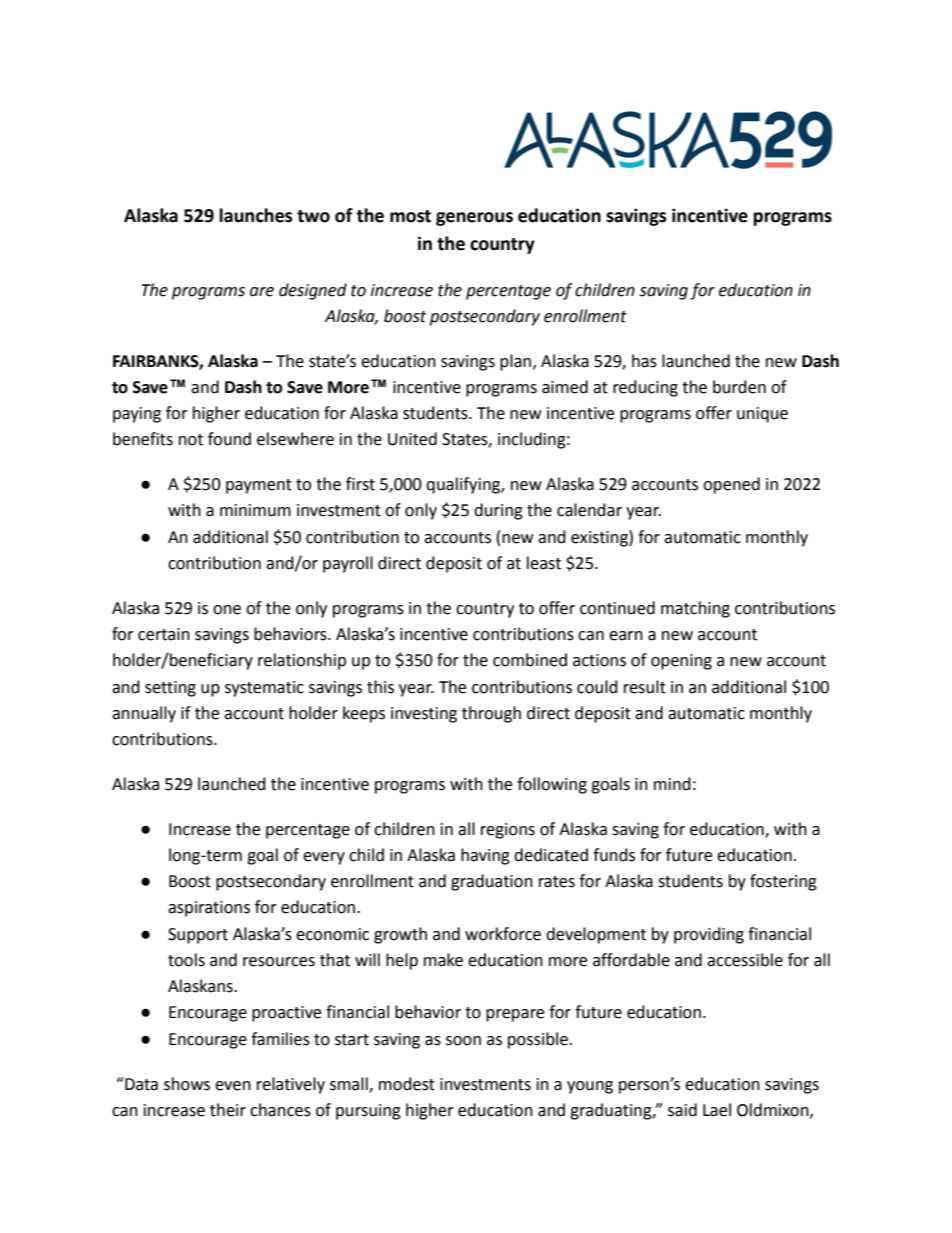 The width and height of the screenshot is (952, 1233). What do you see at coordinates (474, 219) in the screenshot?
I see `generous` at bounding box center [474, 219].
